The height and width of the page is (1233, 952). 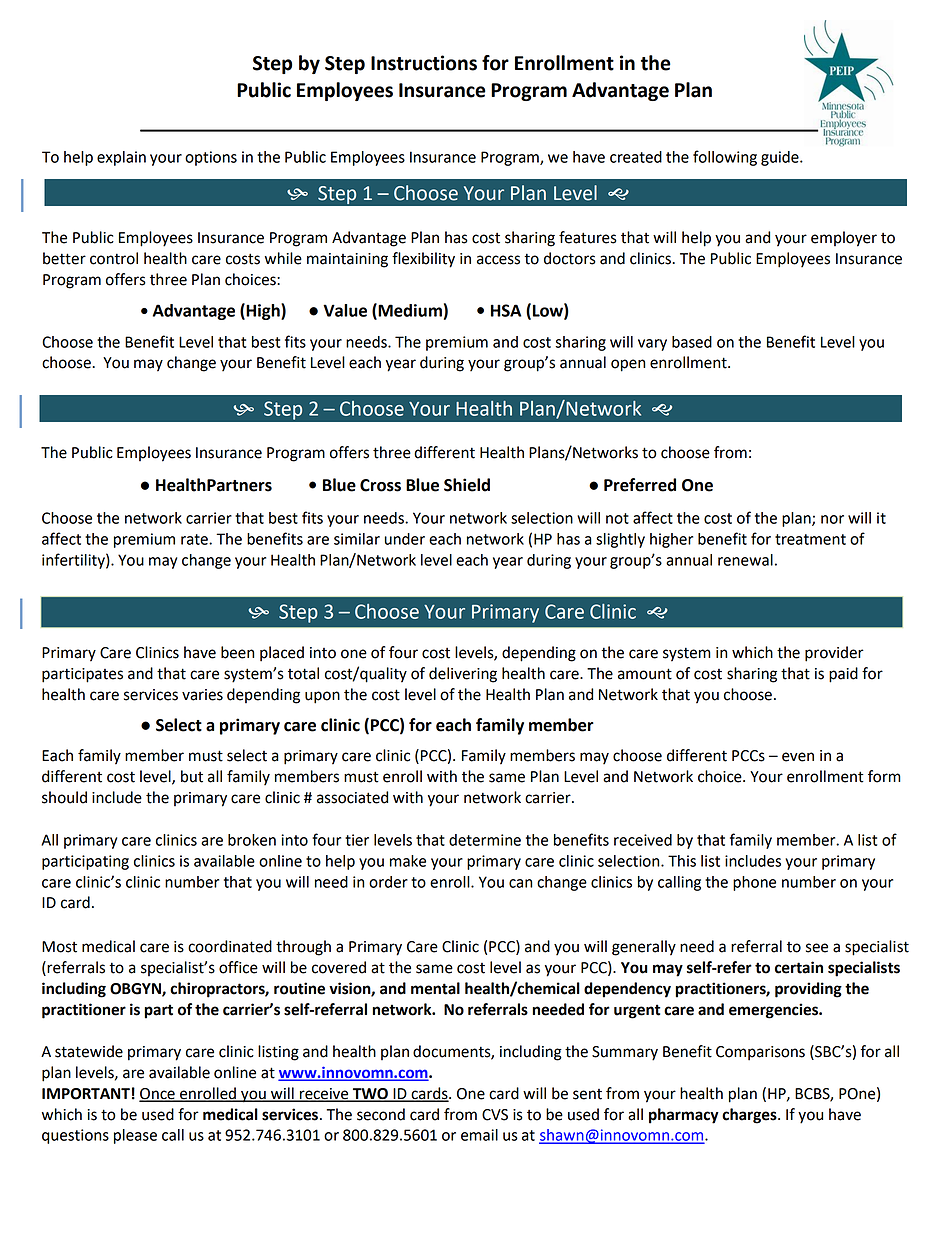 I want to click on renewal, so click(x=745, y=560).
